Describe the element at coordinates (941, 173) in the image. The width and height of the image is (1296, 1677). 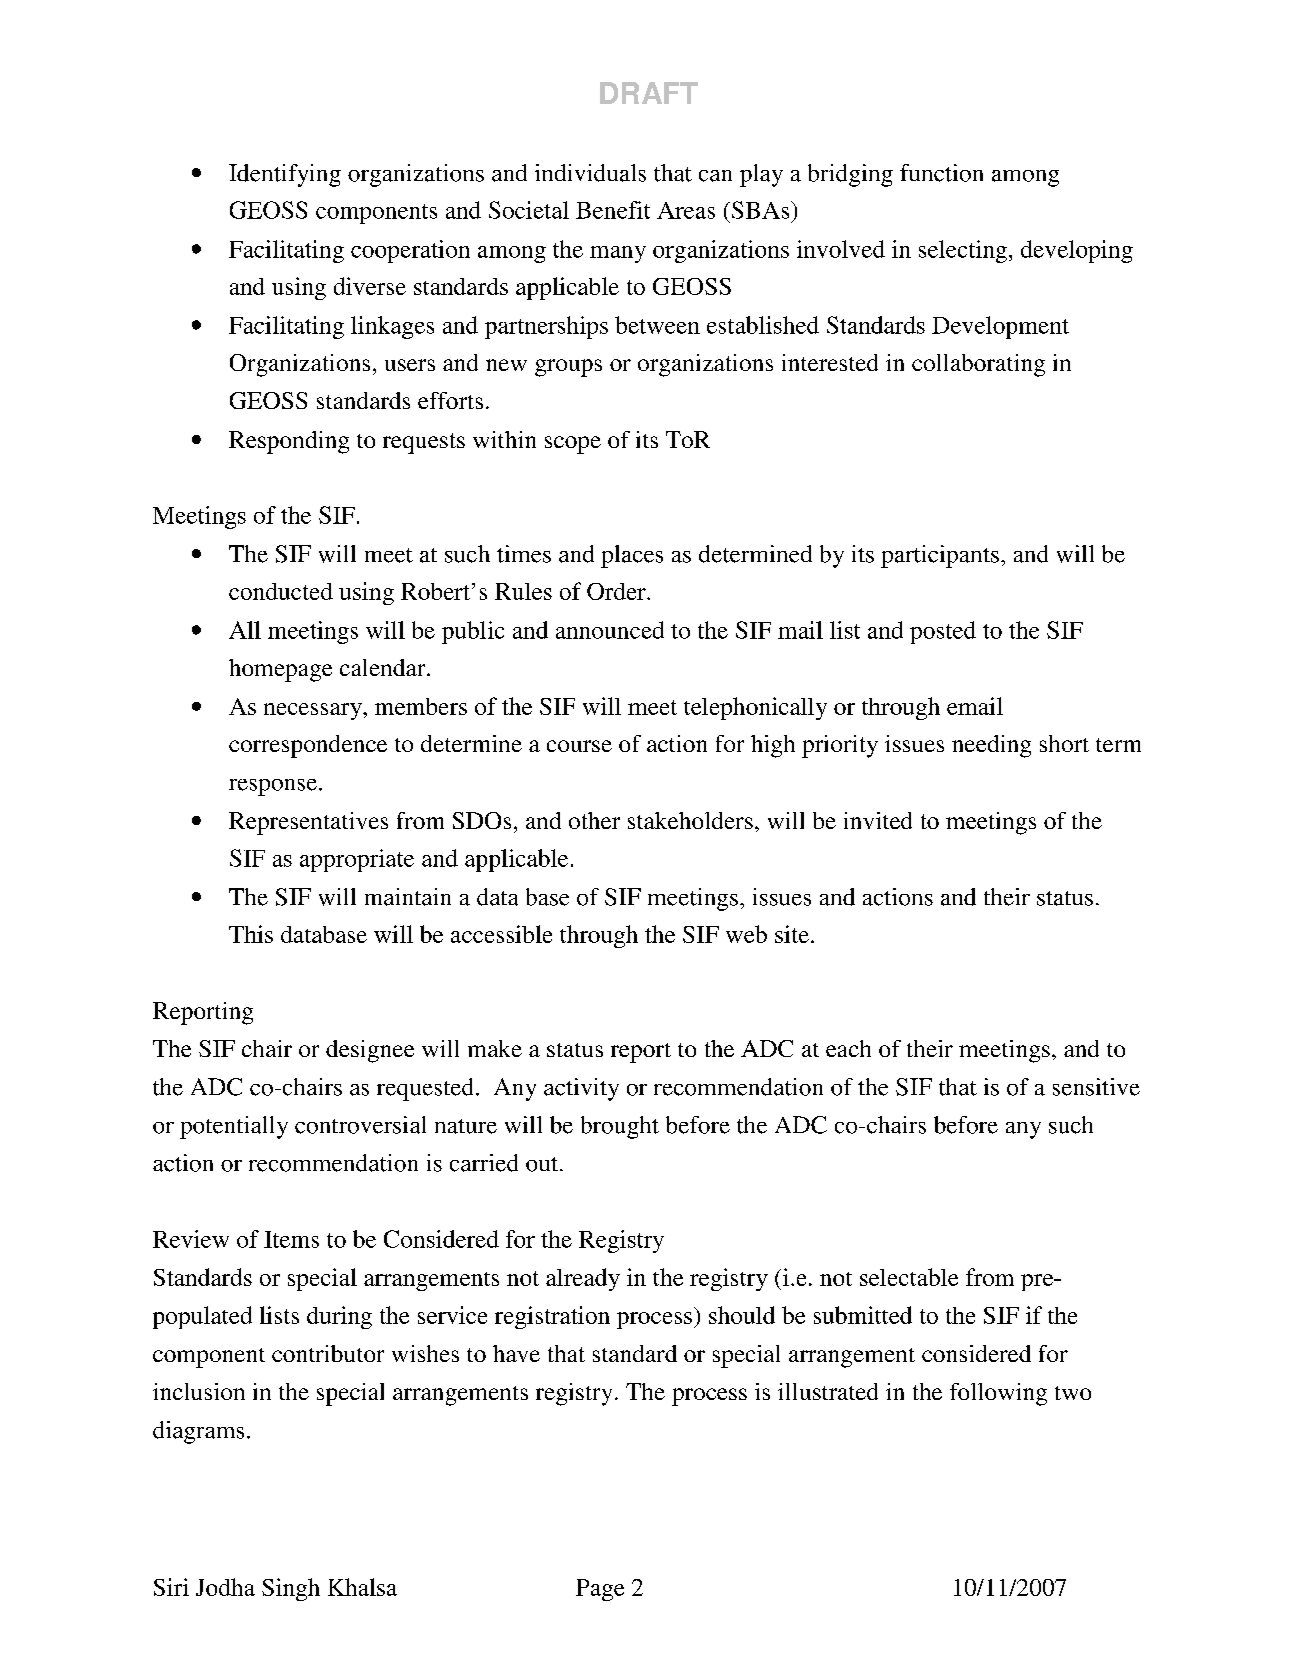
I see `function` at that location.
